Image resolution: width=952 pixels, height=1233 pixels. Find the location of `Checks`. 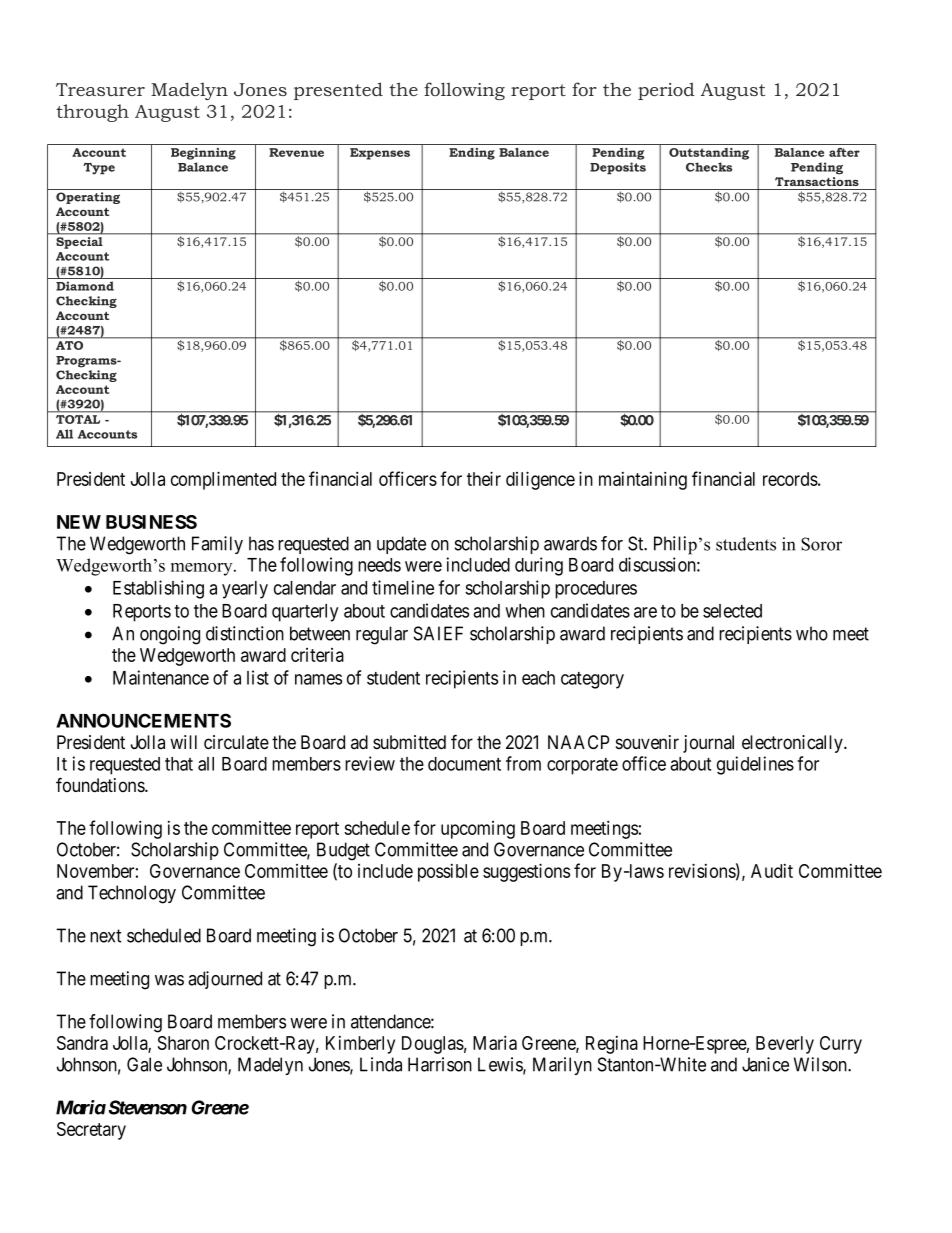

Checks is located at coordinates (709, 167).
